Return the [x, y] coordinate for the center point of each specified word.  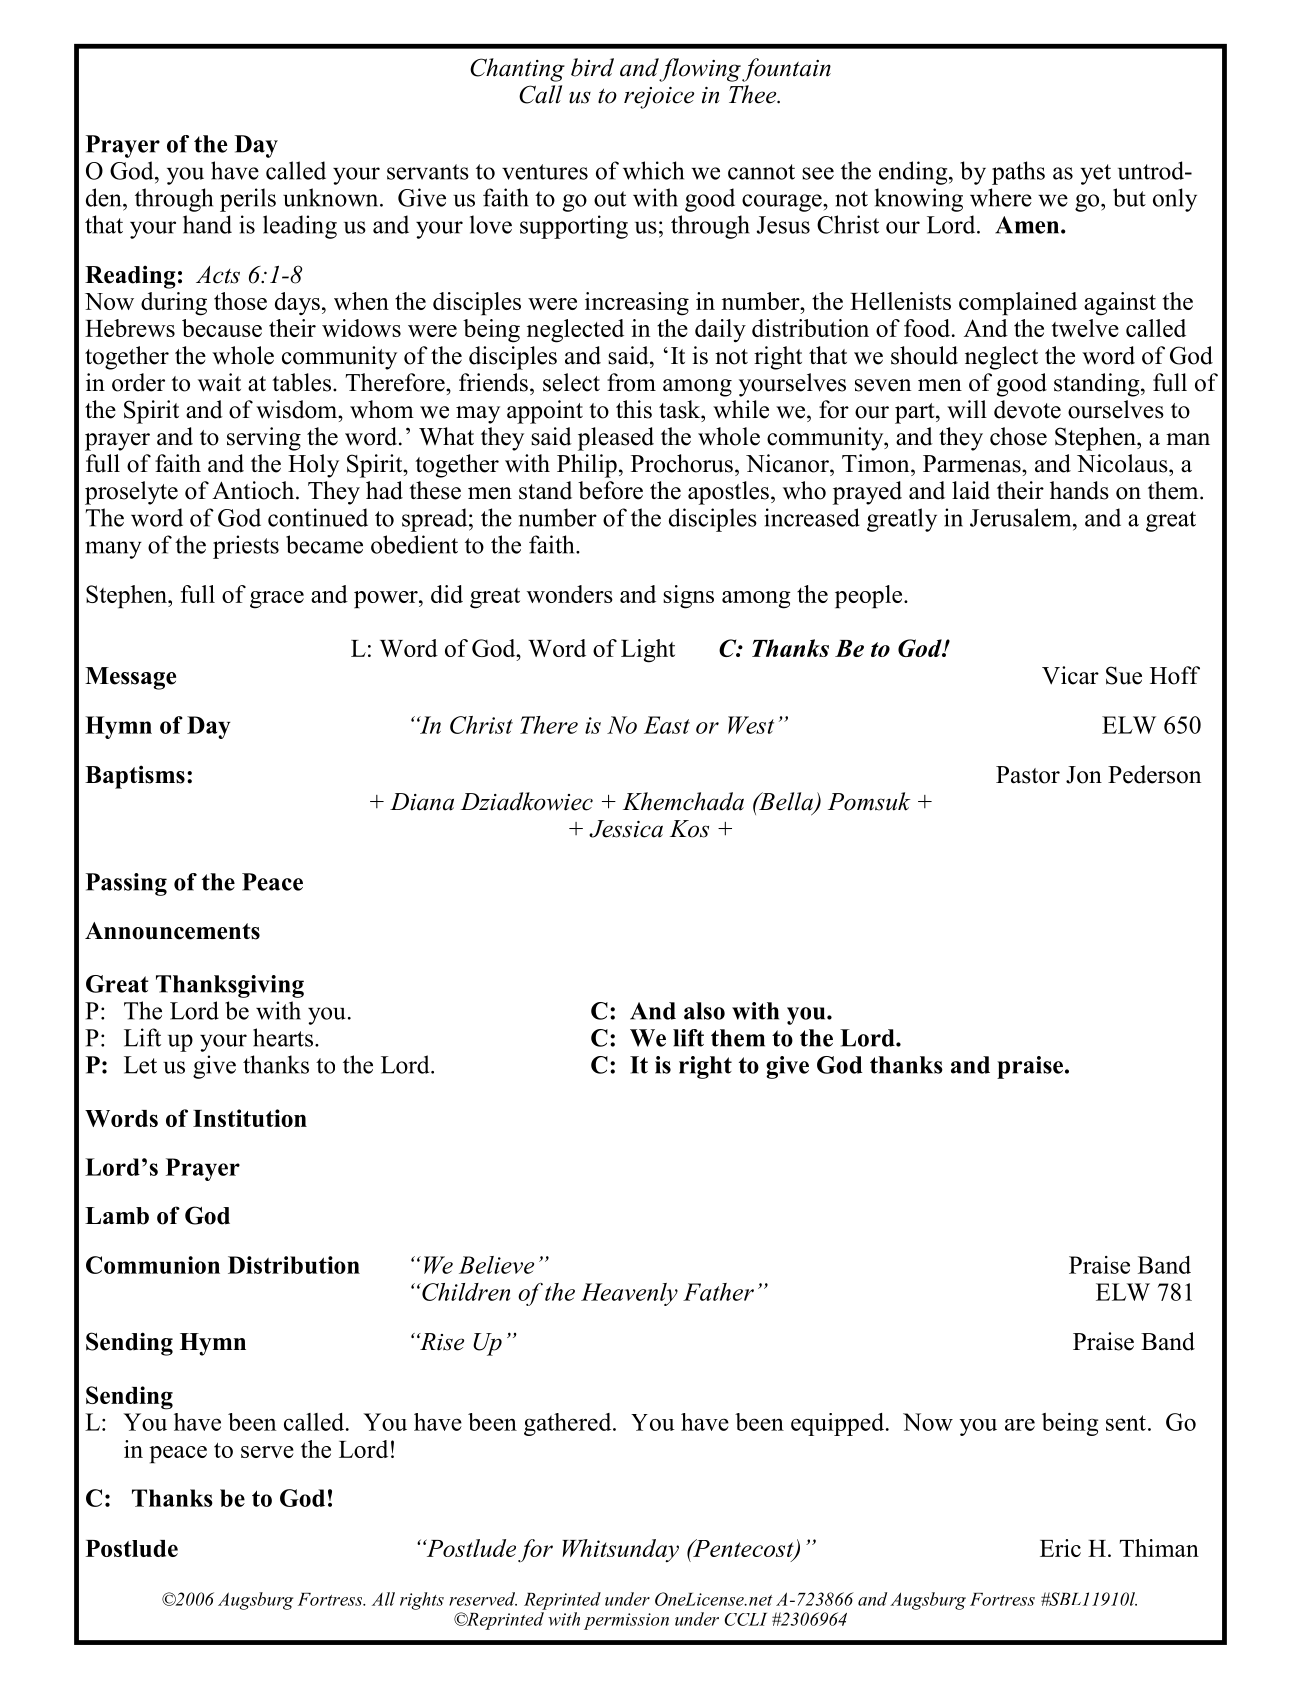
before [610, 490]
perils [248, 200]
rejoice [659, 98]
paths [1018, 173]
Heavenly [629, 1294]
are [1020, 1424]
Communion [153, 1265]
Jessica [626, 829]
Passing [126, 884]
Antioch [254, 490]
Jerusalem [1022, 517]
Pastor [1028, 775]
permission [626, 1621]
